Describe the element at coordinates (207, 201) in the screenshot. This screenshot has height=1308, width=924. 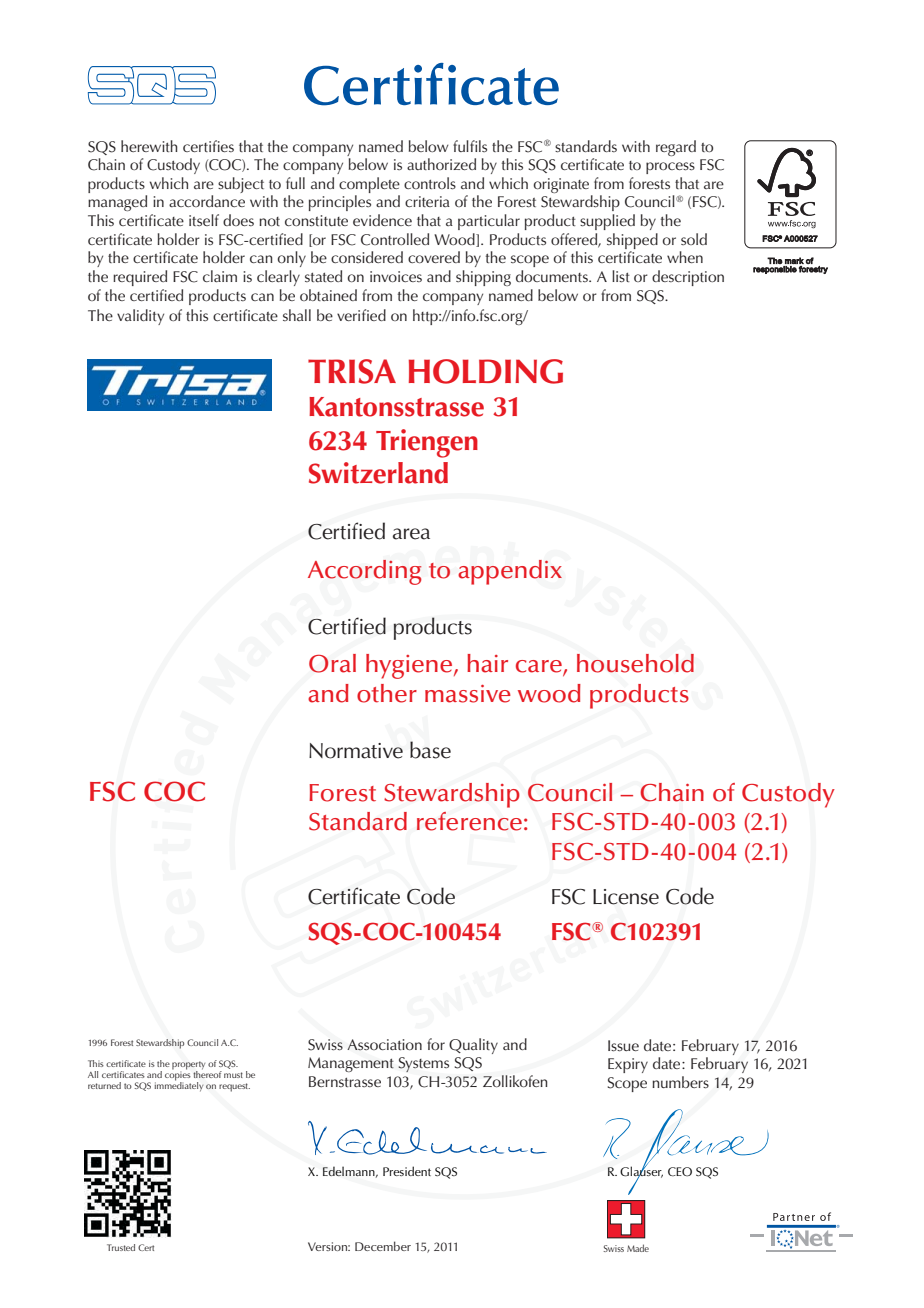
I see `accordance` at that location.
